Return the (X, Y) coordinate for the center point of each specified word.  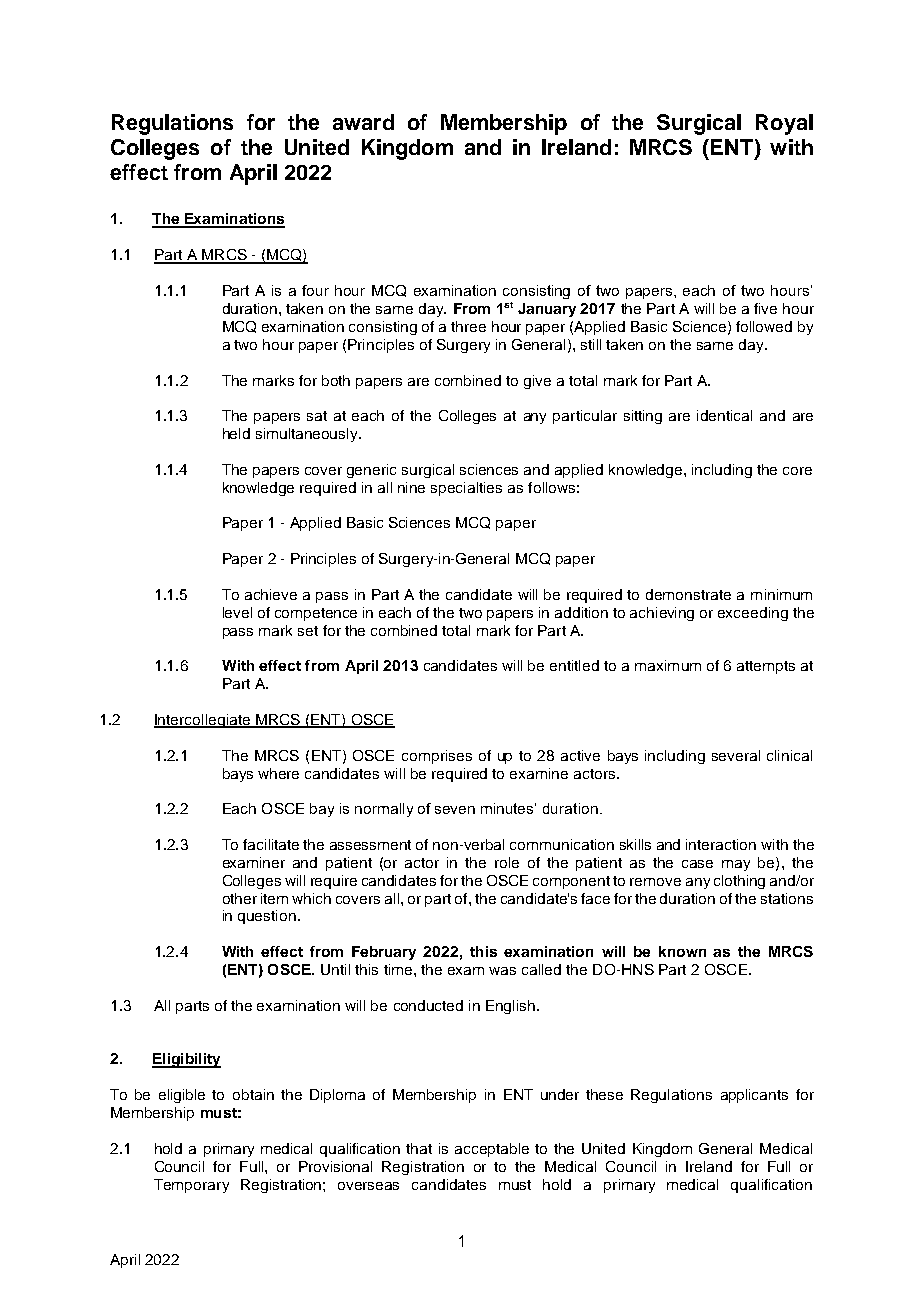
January (547, 310)
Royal (784, 124)
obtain (253, 1094)
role (507, 862)
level (237, 612)
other (240, 898)
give (537, 382)
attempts (766, 667)
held (236, 433)
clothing (739, 882)
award (363, 122)
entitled (574, 665)
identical (724, 415)
